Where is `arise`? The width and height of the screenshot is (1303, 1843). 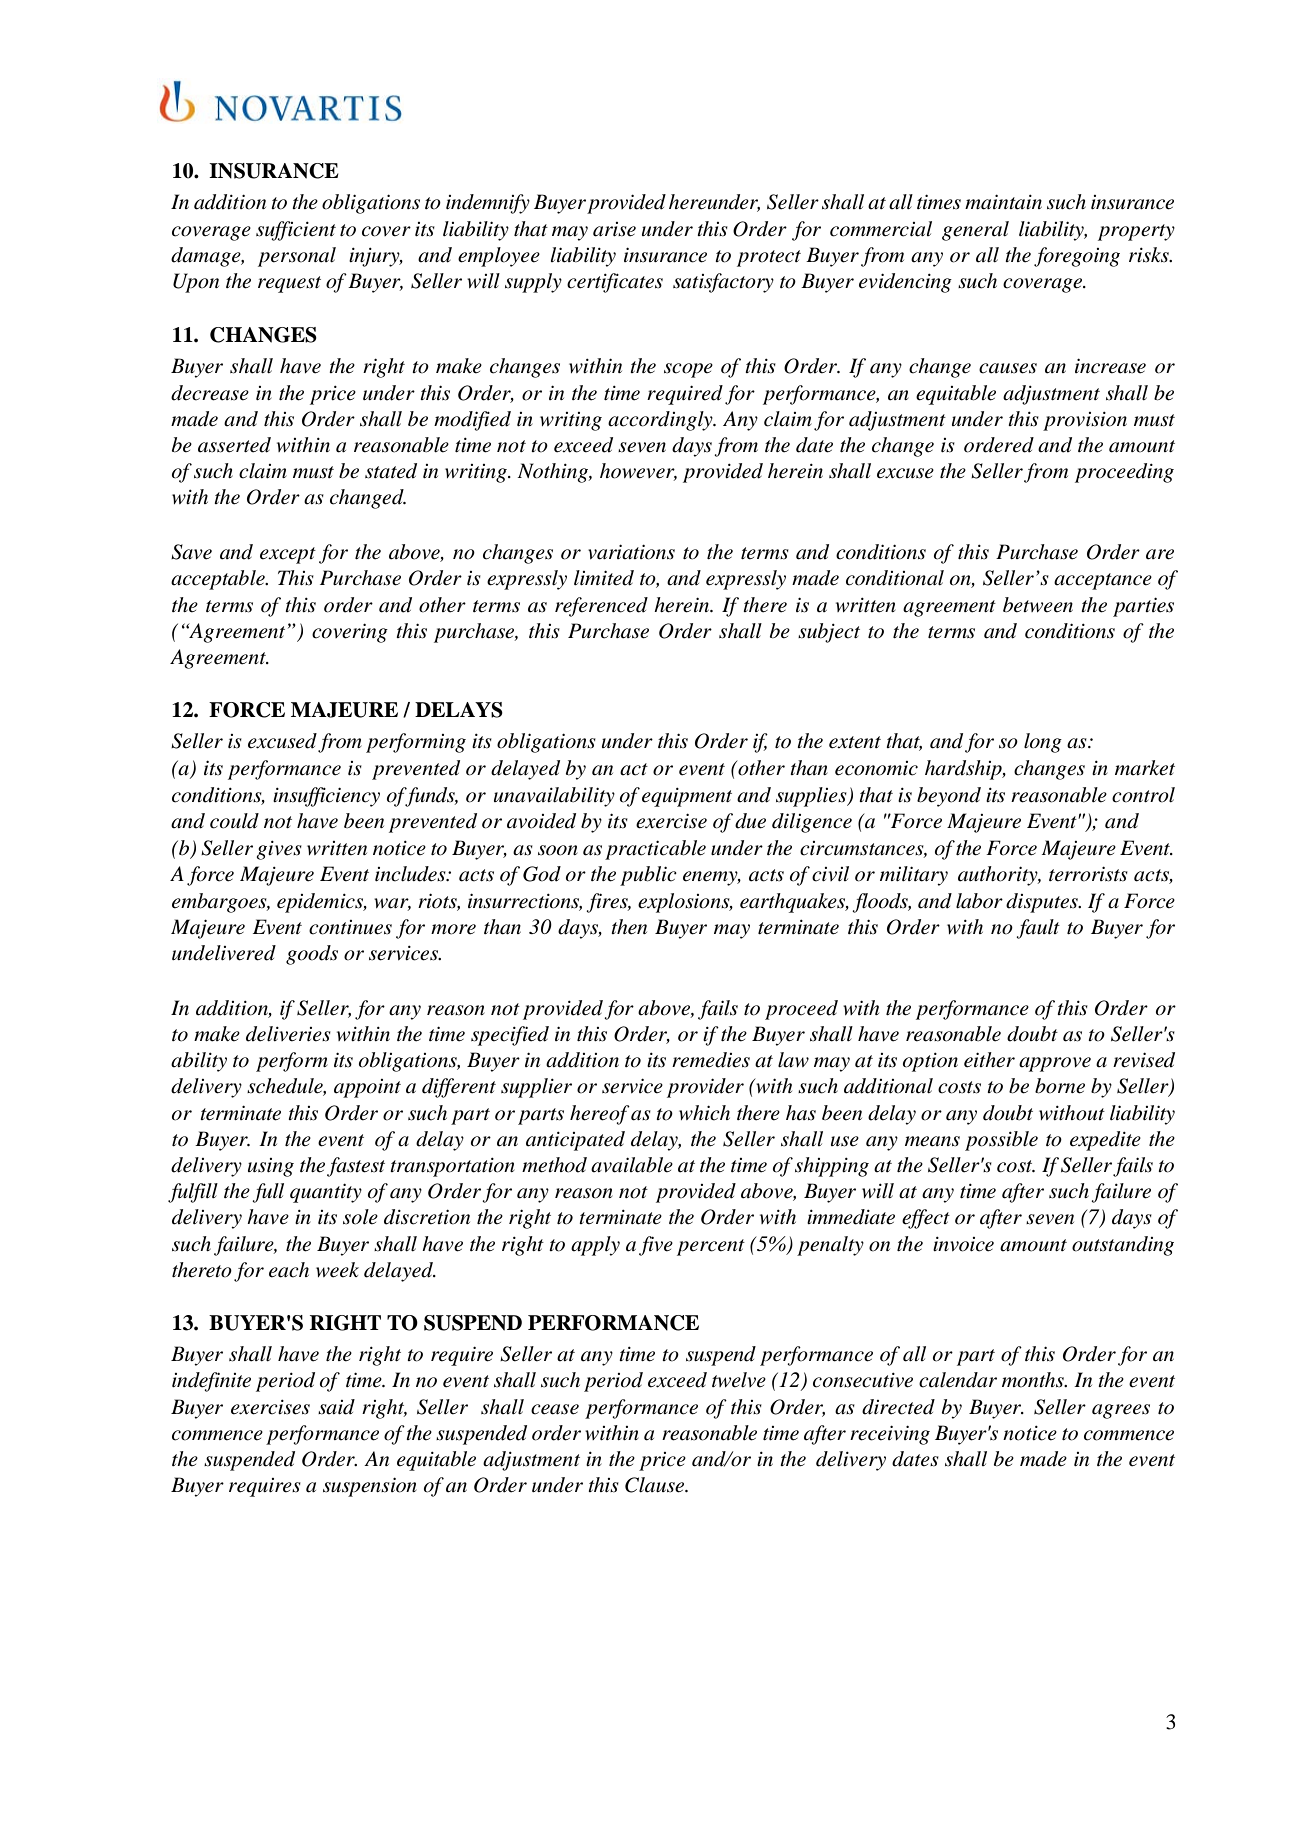 arise is located at coordinates (614, 229).
